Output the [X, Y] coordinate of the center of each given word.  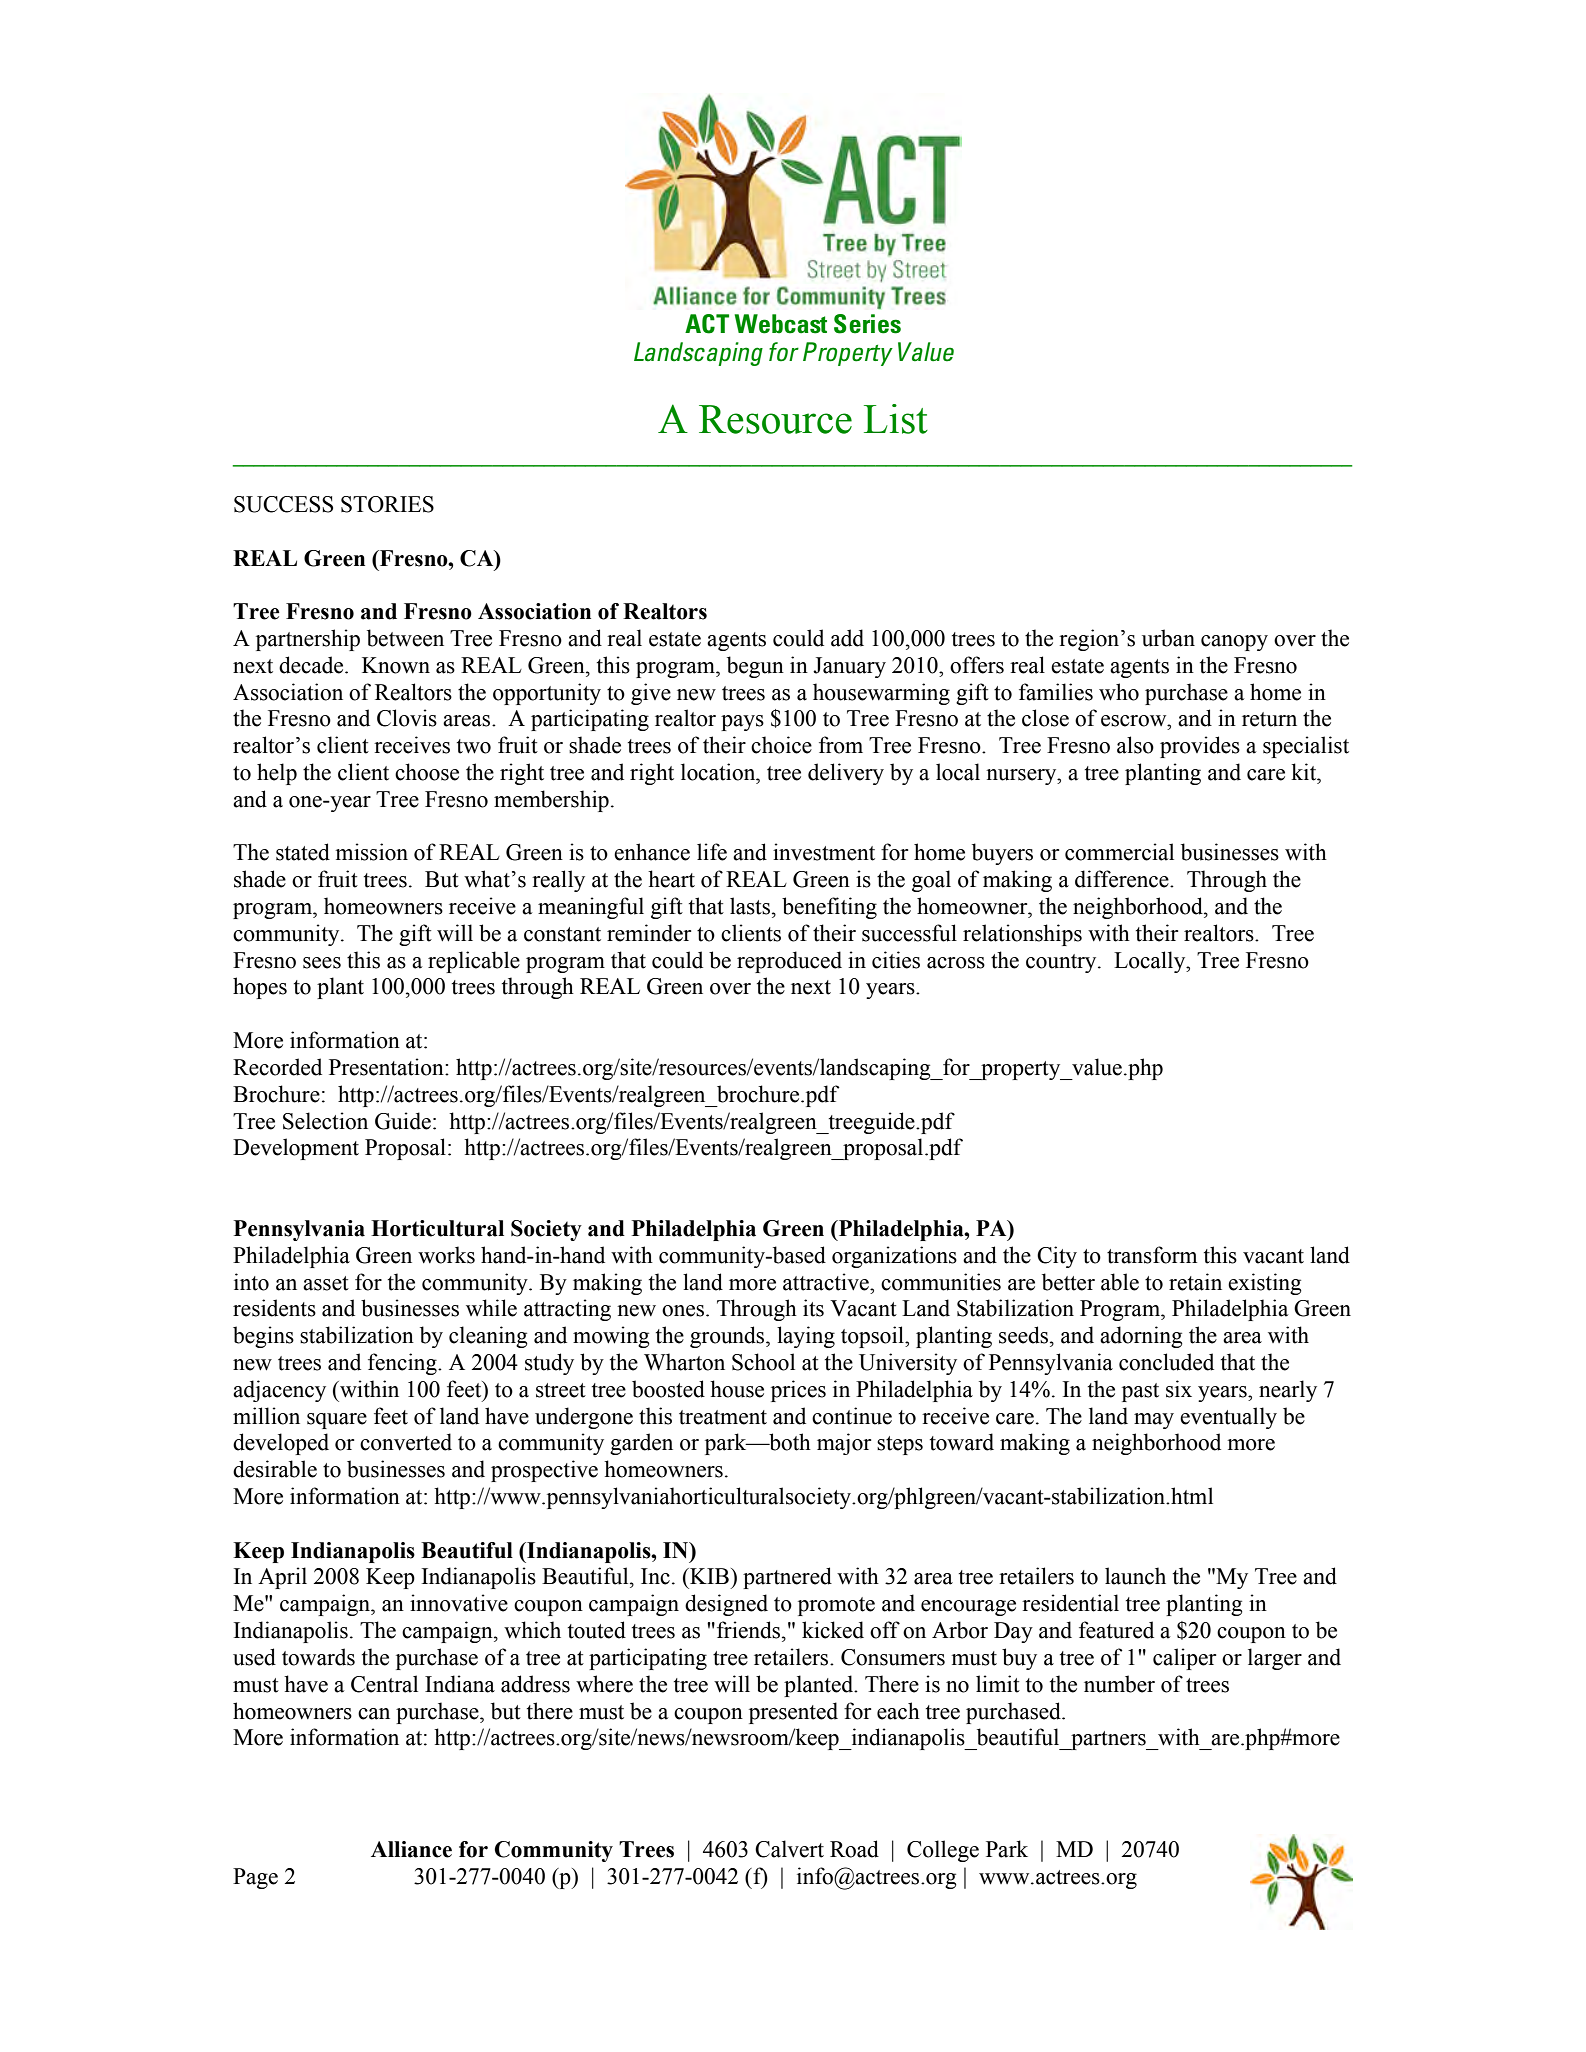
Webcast [781, 324]
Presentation [387, 1067]
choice [781, 745]
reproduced [789, 962]
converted [406, 1442]
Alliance [411, 1849]
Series [867, 324]
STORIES [387, 504]
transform [1152, 1255]
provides [1200, 747]
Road [854, 1849]
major [844, 1444]
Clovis [407, 718]
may [1154, 1421]
